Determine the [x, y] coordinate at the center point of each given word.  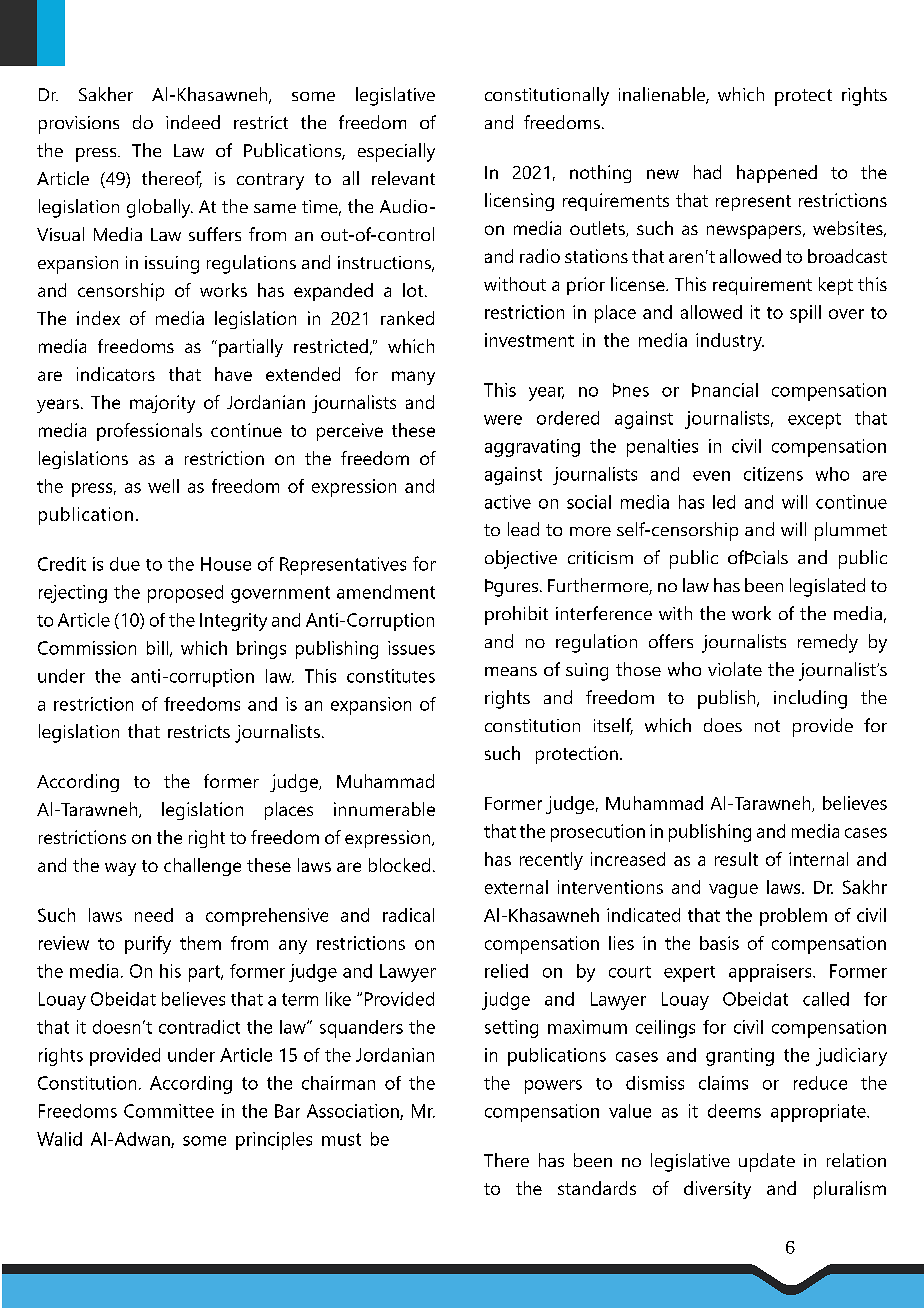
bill [157, 648]
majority [162, 404]
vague [733, 891]
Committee [169, 1111]
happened [777, 174]
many [413, 378]
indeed [193, 122]
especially [396, 152]
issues [411, 648]
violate [735, 669]
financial [725, 390]
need [154, 915]
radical [408, 915]
